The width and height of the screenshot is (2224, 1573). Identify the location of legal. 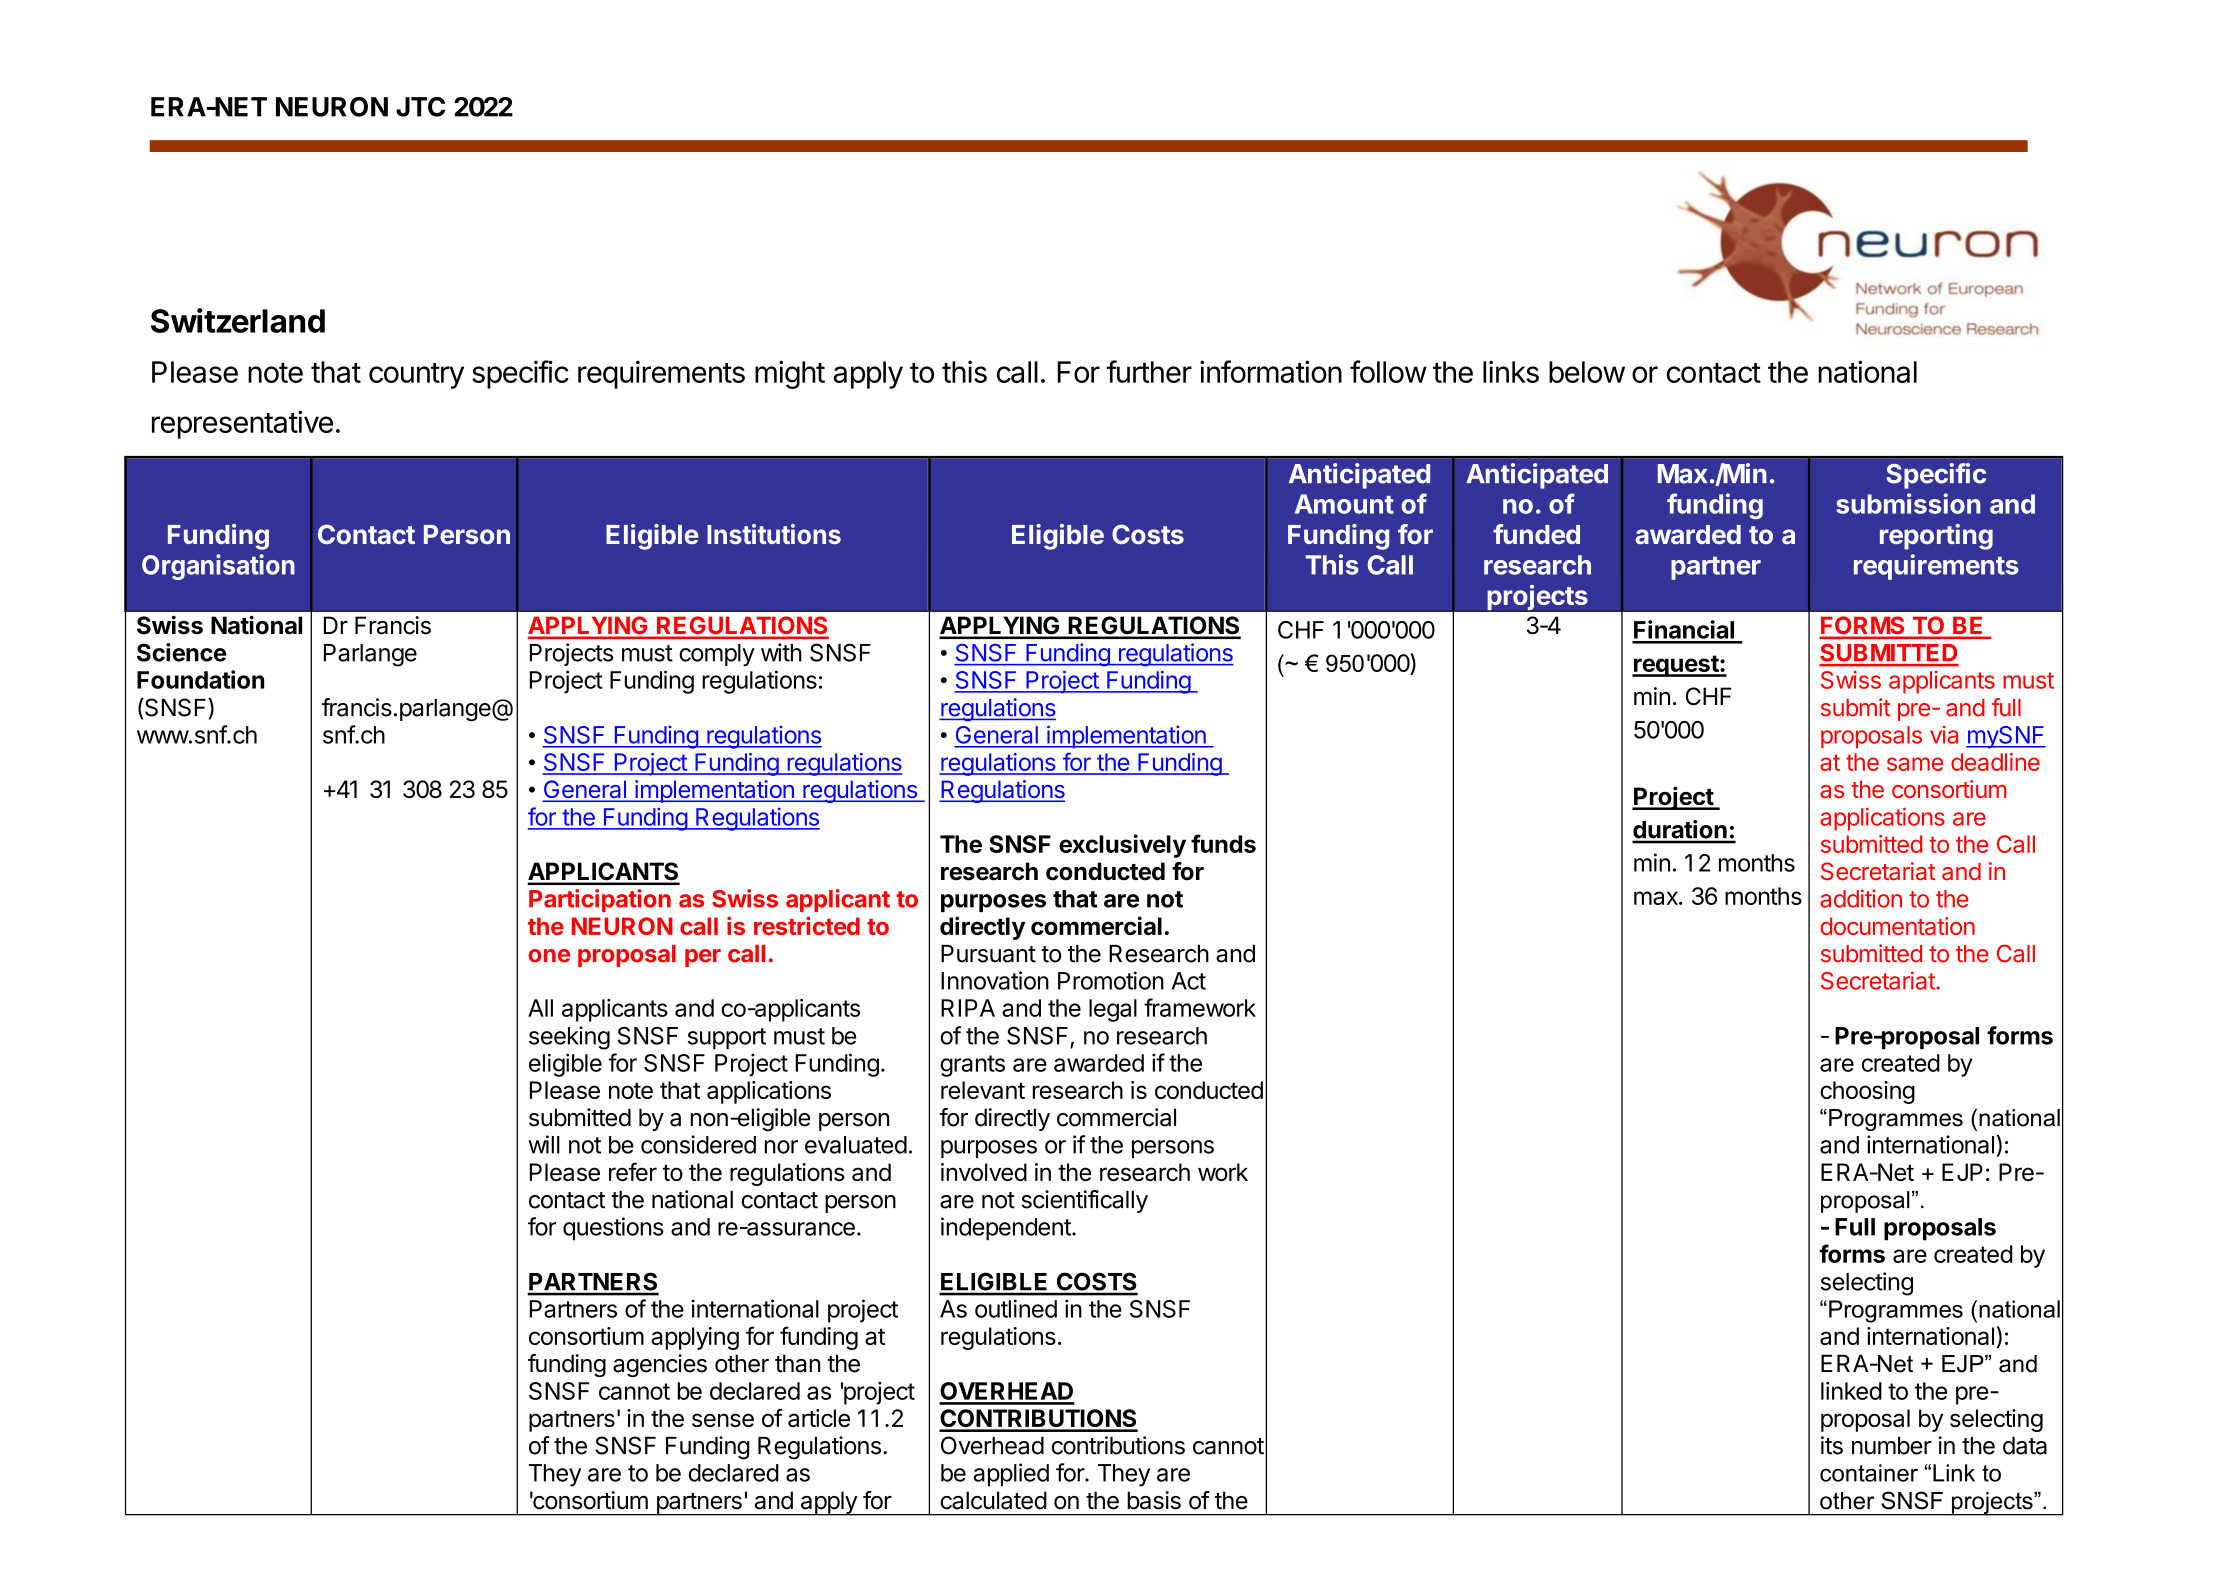
(1113, 1010).
